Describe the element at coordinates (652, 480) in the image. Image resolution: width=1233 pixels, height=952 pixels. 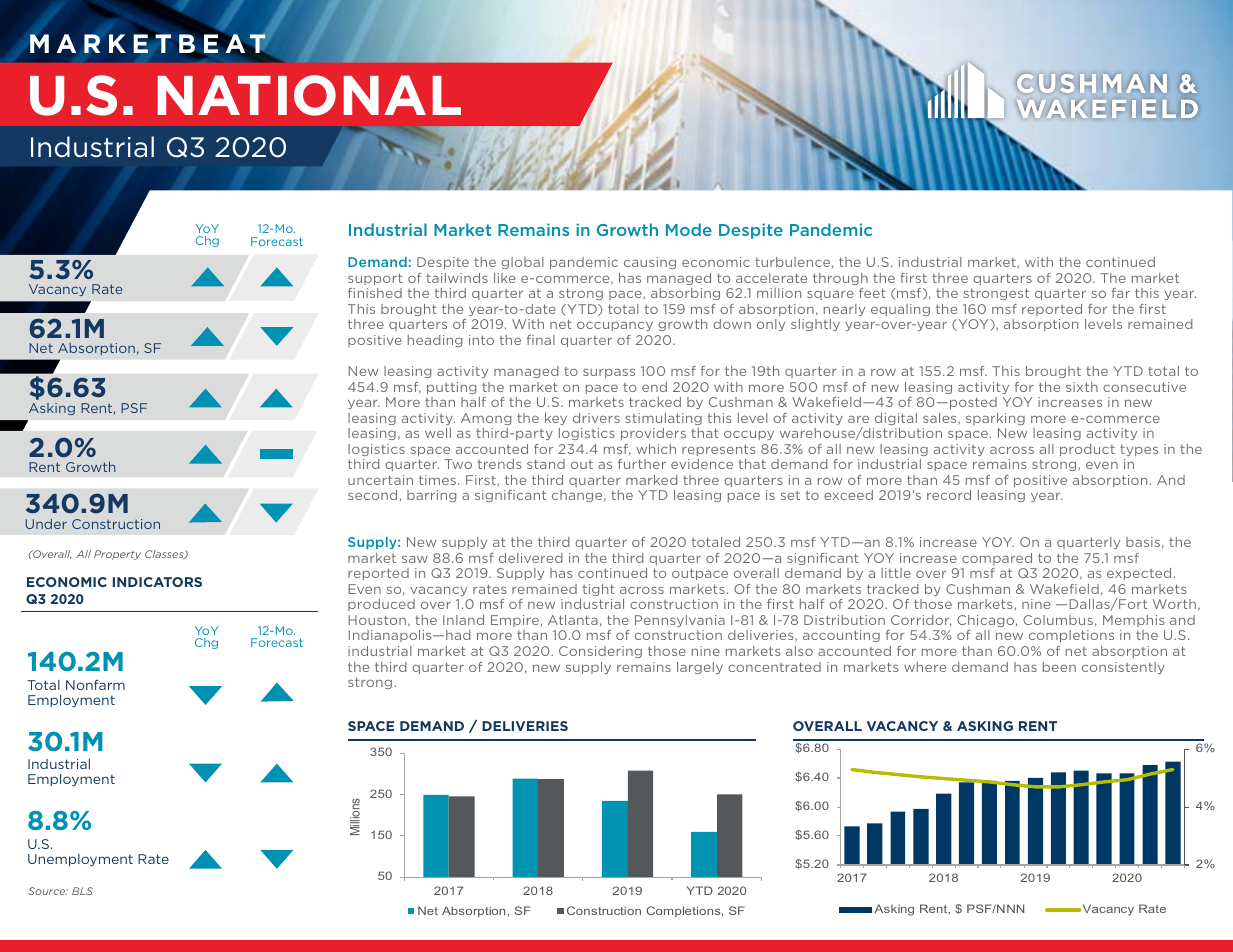
I see `marked` at that location.
